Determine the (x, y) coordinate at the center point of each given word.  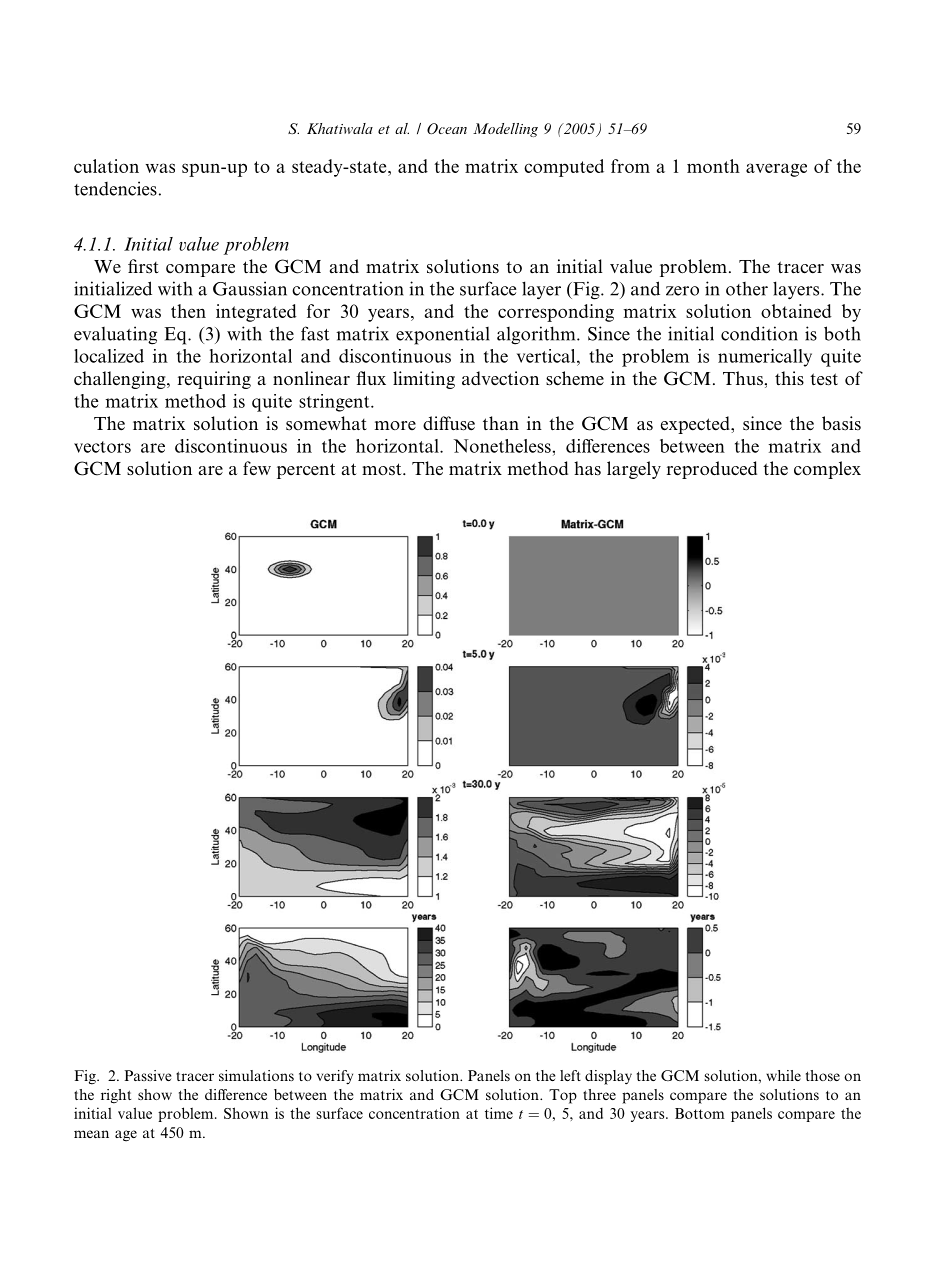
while (783, 1075)
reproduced (712, 470)
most (383, 469)
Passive (147, 1075)
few (257, 468)
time (499, 1113)
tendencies (115, 188)
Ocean (447, 128)
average (776, 170)
